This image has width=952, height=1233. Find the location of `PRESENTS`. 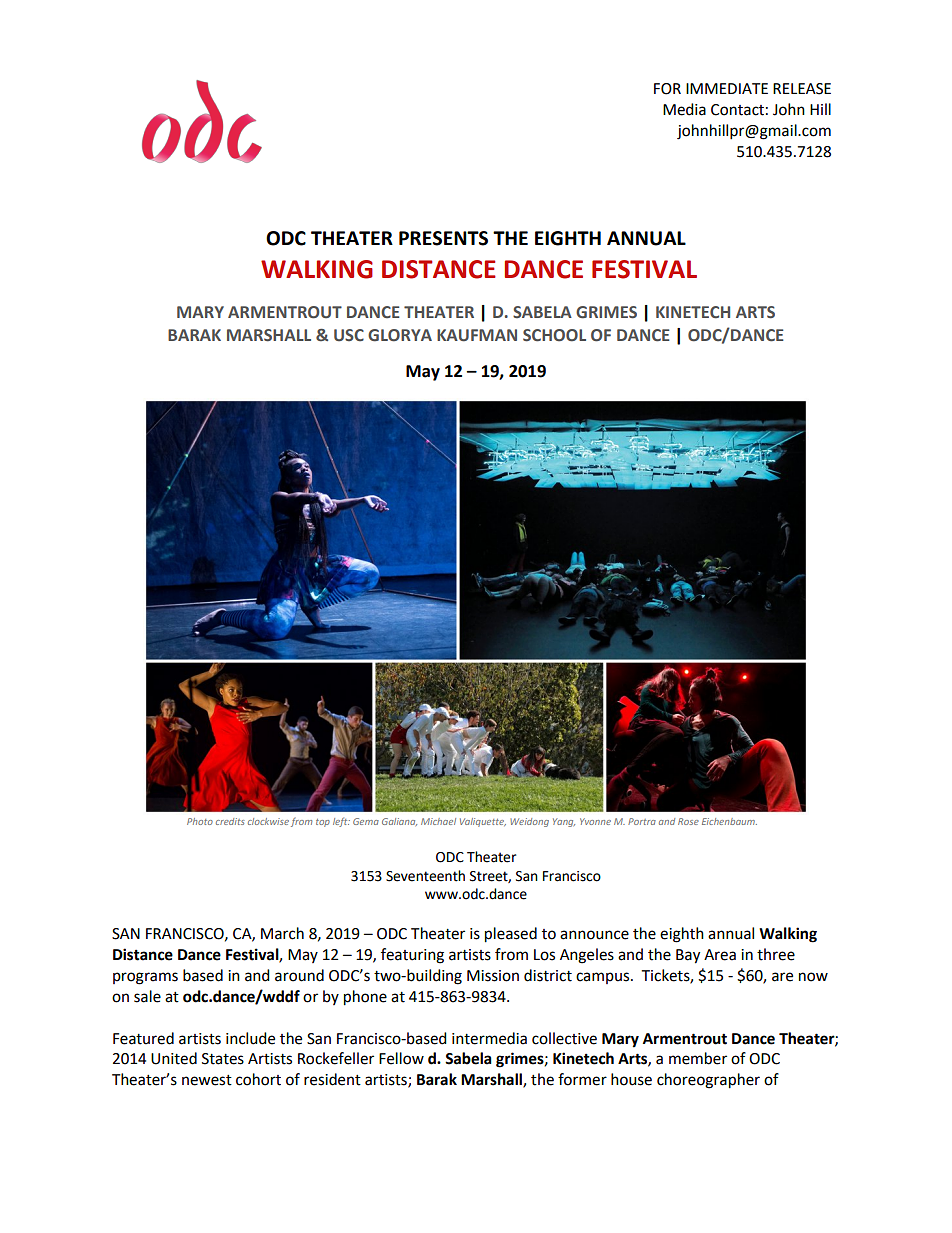

PRESENTS is located at coordinates (443, 238).
